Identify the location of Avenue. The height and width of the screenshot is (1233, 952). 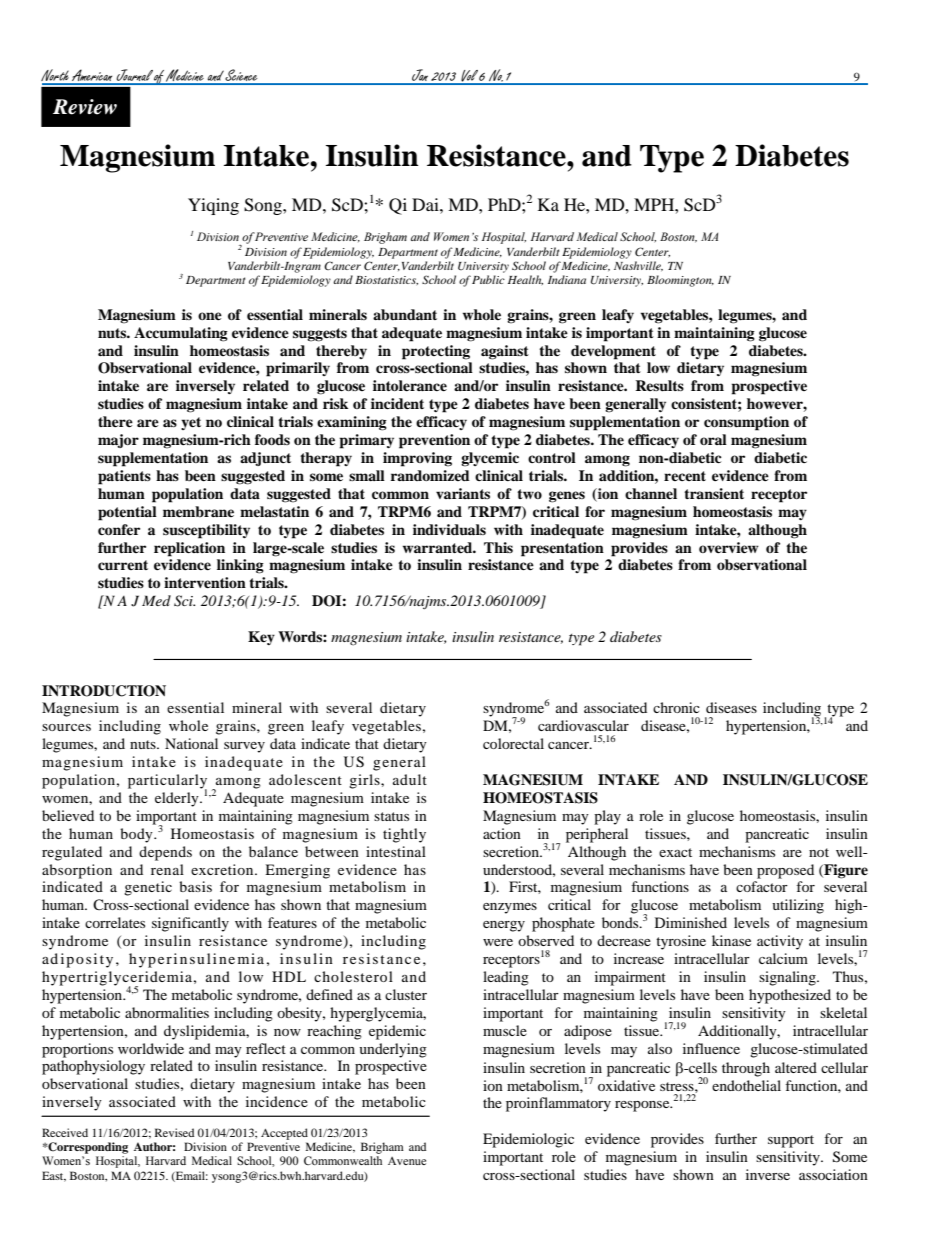
(407, 1161).
